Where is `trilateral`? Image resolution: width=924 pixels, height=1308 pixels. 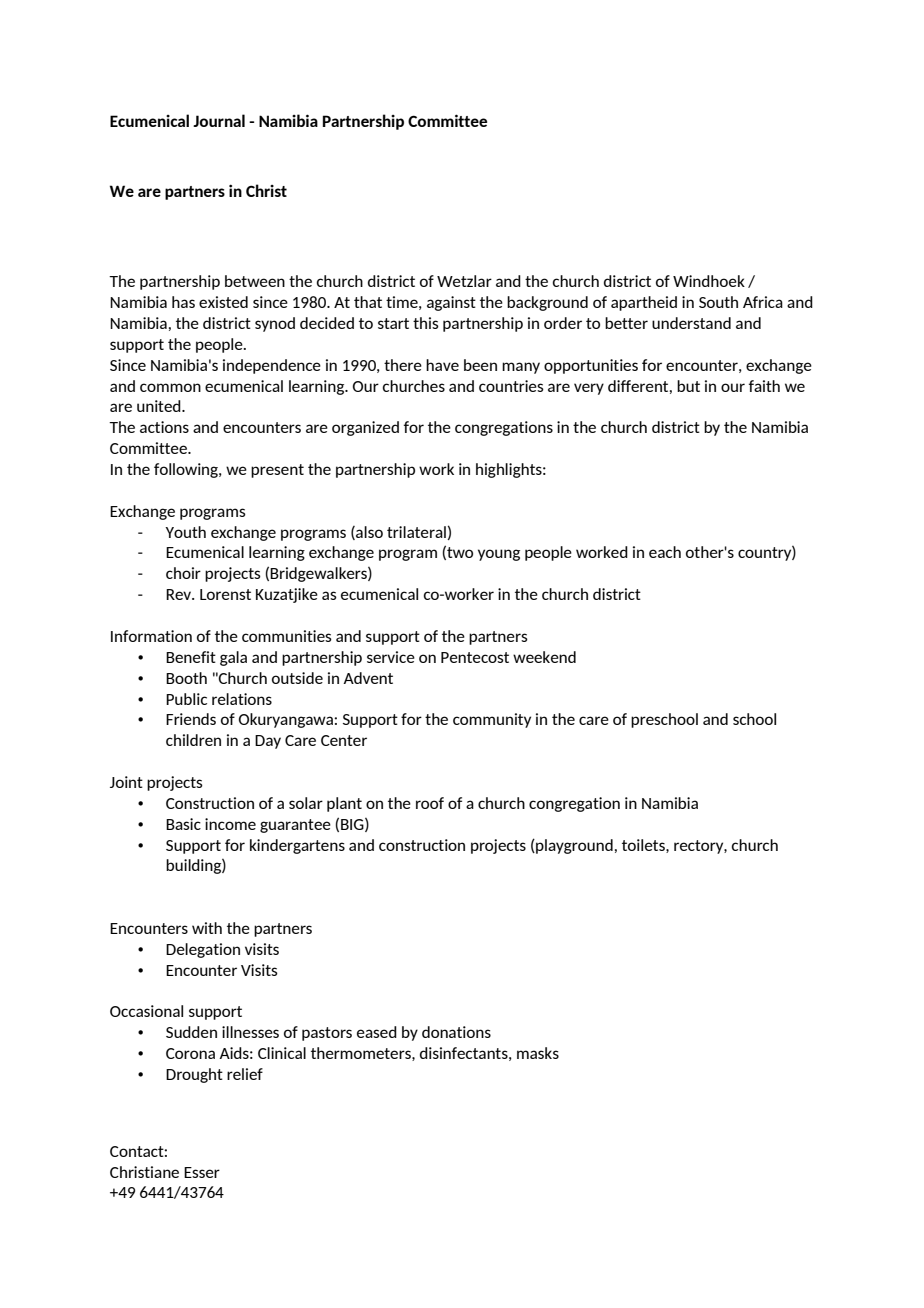
trilateral is located at coordinates (416, 532).
